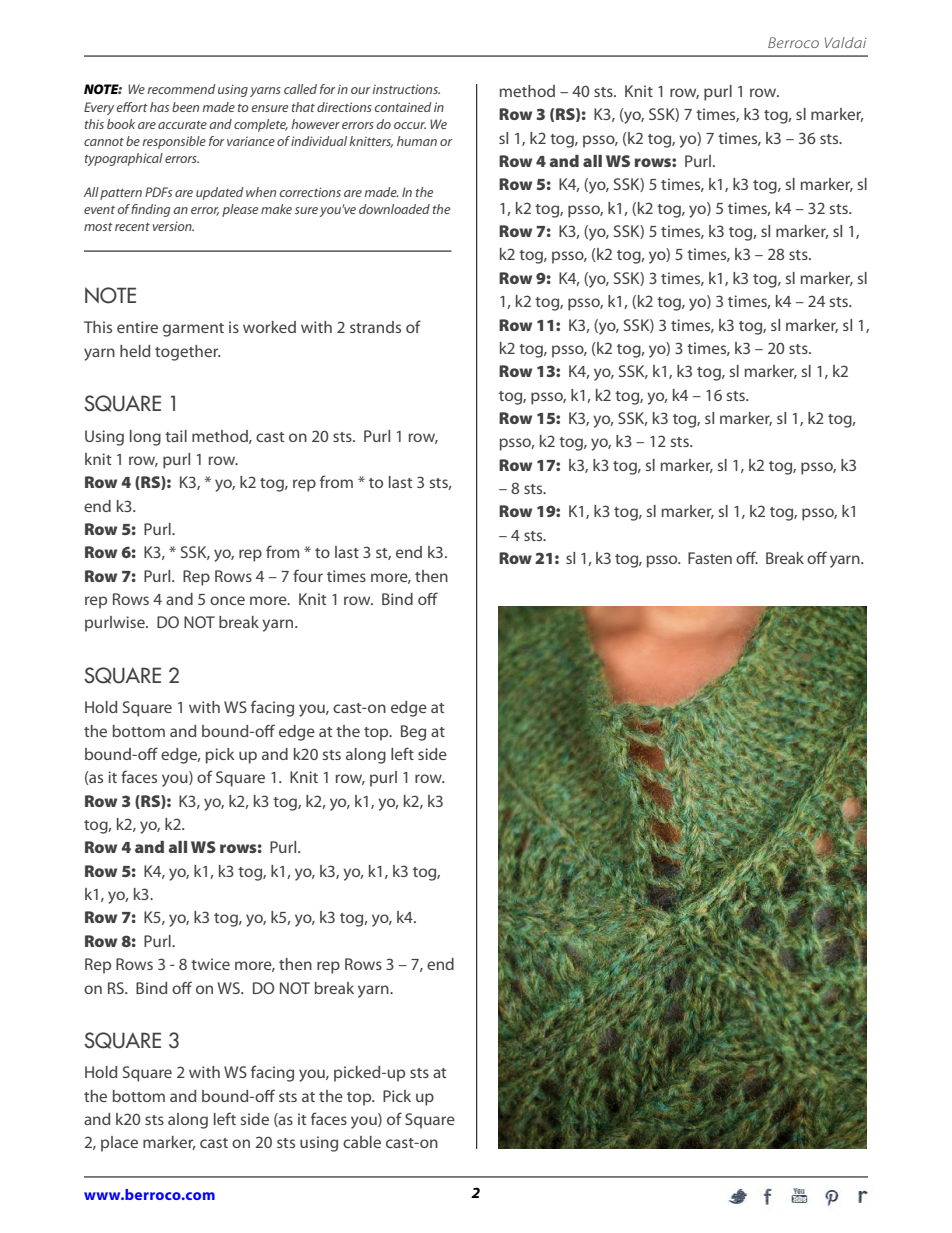  What do you see at coordinates (119, 1144) in the screenshot?
I see `place` at bounding box center [119, 1144].
